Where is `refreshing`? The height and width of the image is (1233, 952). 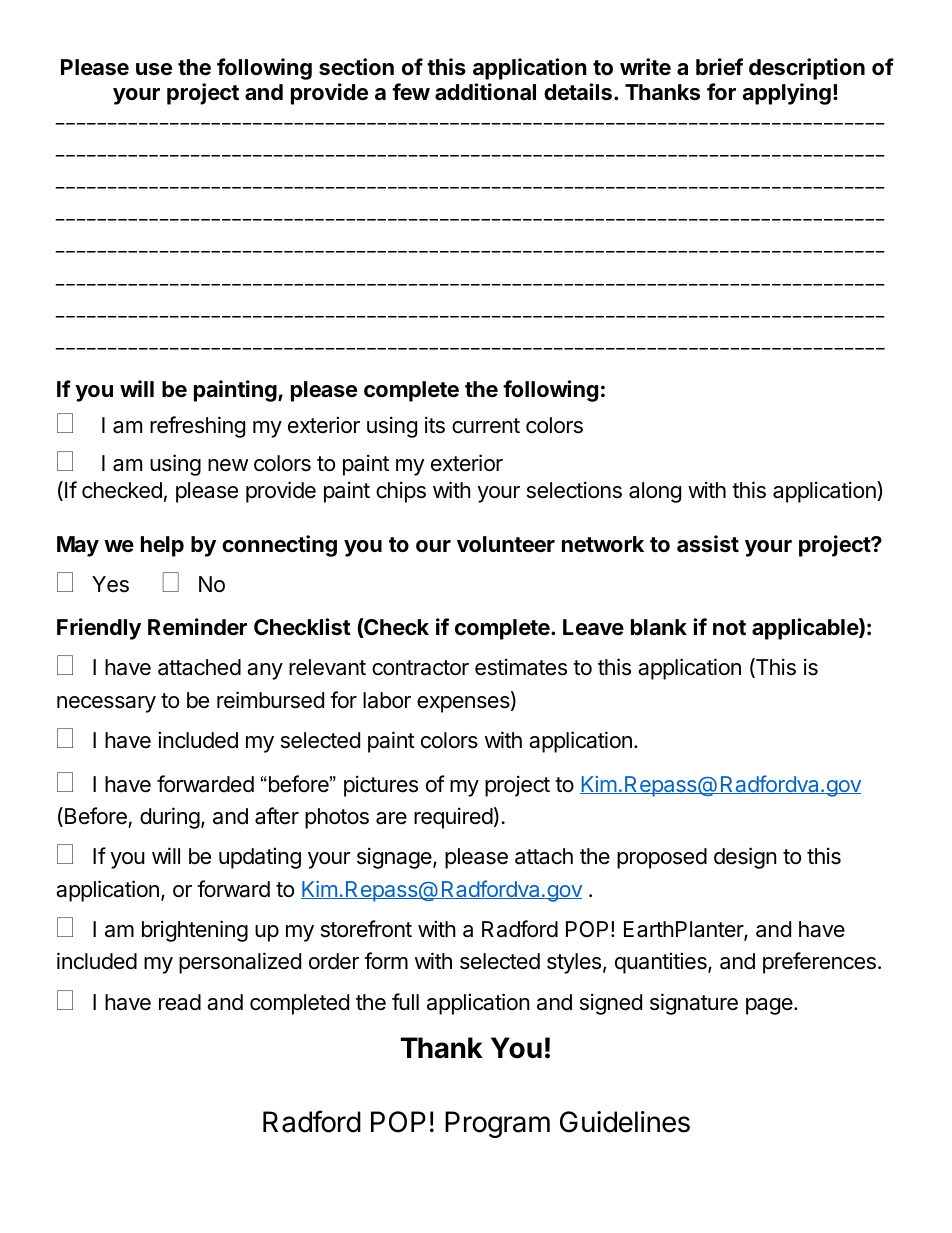 refreshing is located at coordinates (197, 427).
